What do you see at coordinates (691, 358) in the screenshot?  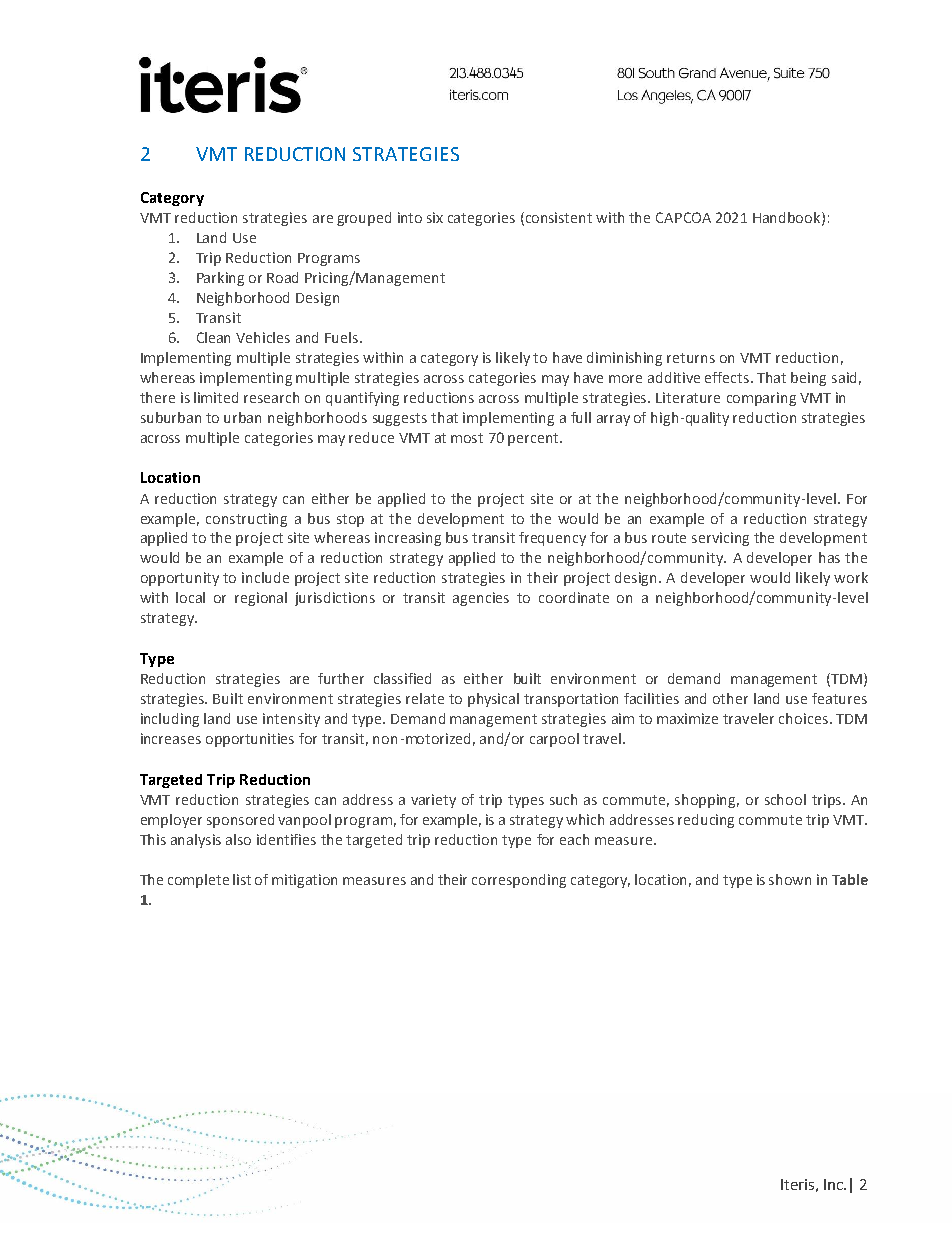 I see `returns` at bounding box center [691, 358].
